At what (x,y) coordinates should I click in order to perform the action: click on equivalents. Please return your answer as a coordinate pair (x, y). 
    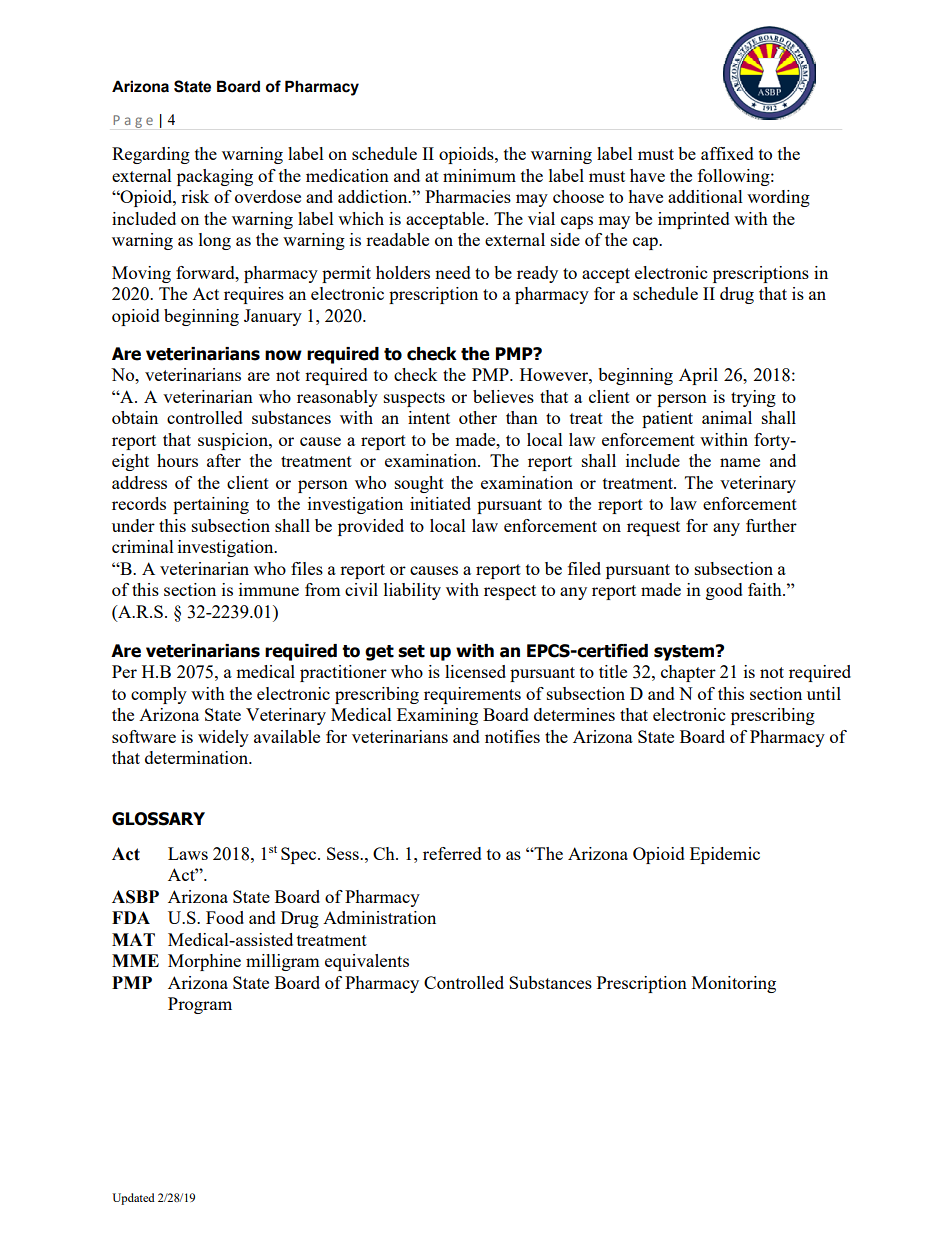
    Looking at the image, I should click on (367, 962).
